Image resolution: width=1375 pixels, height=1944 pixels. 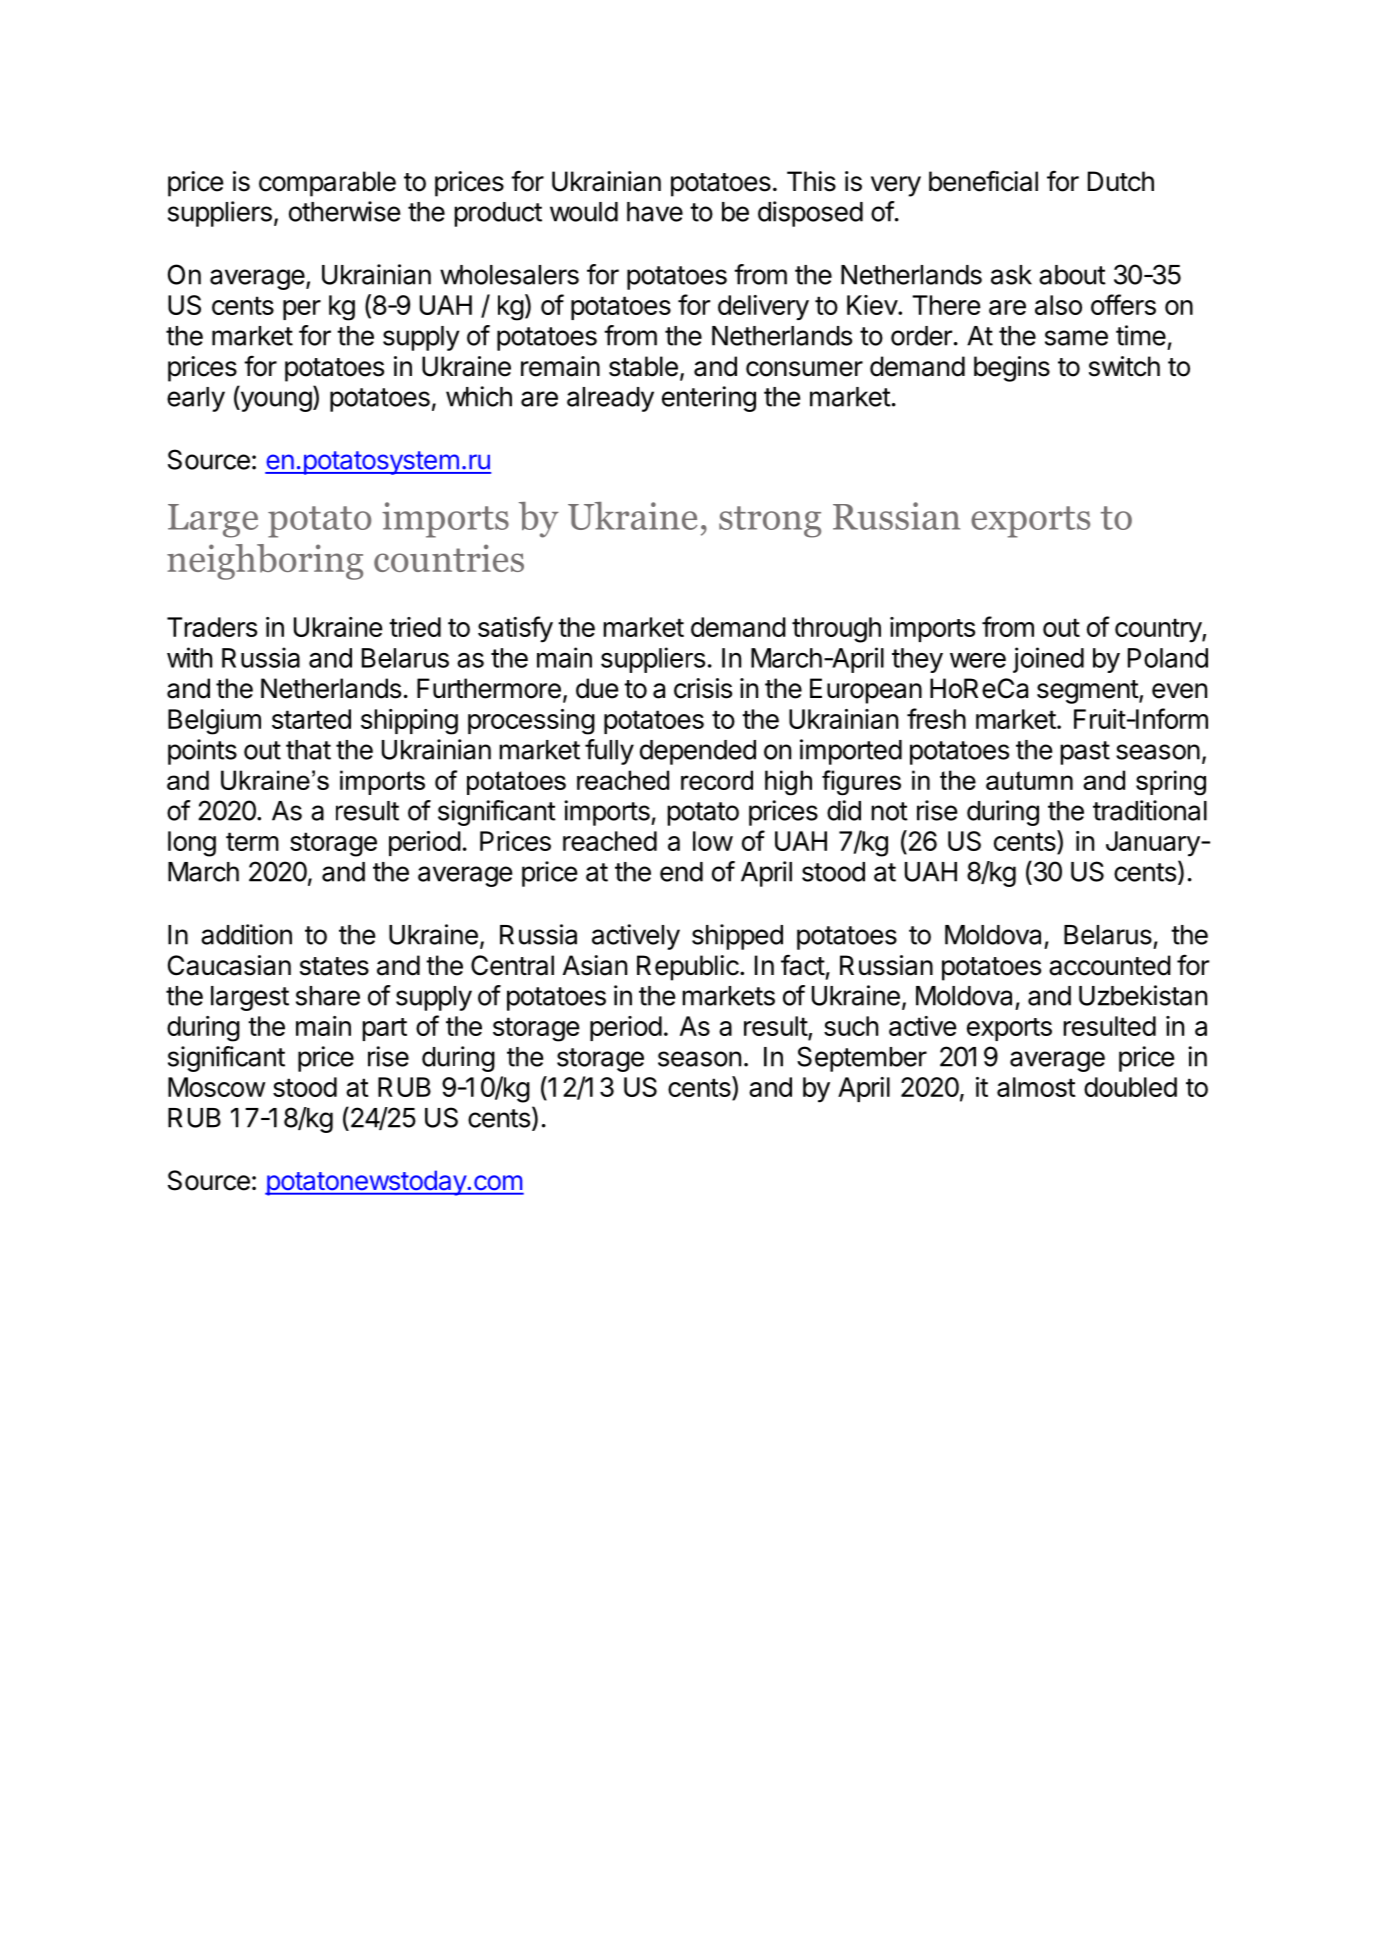 I want to click on have, so click(x=655, y=212).
